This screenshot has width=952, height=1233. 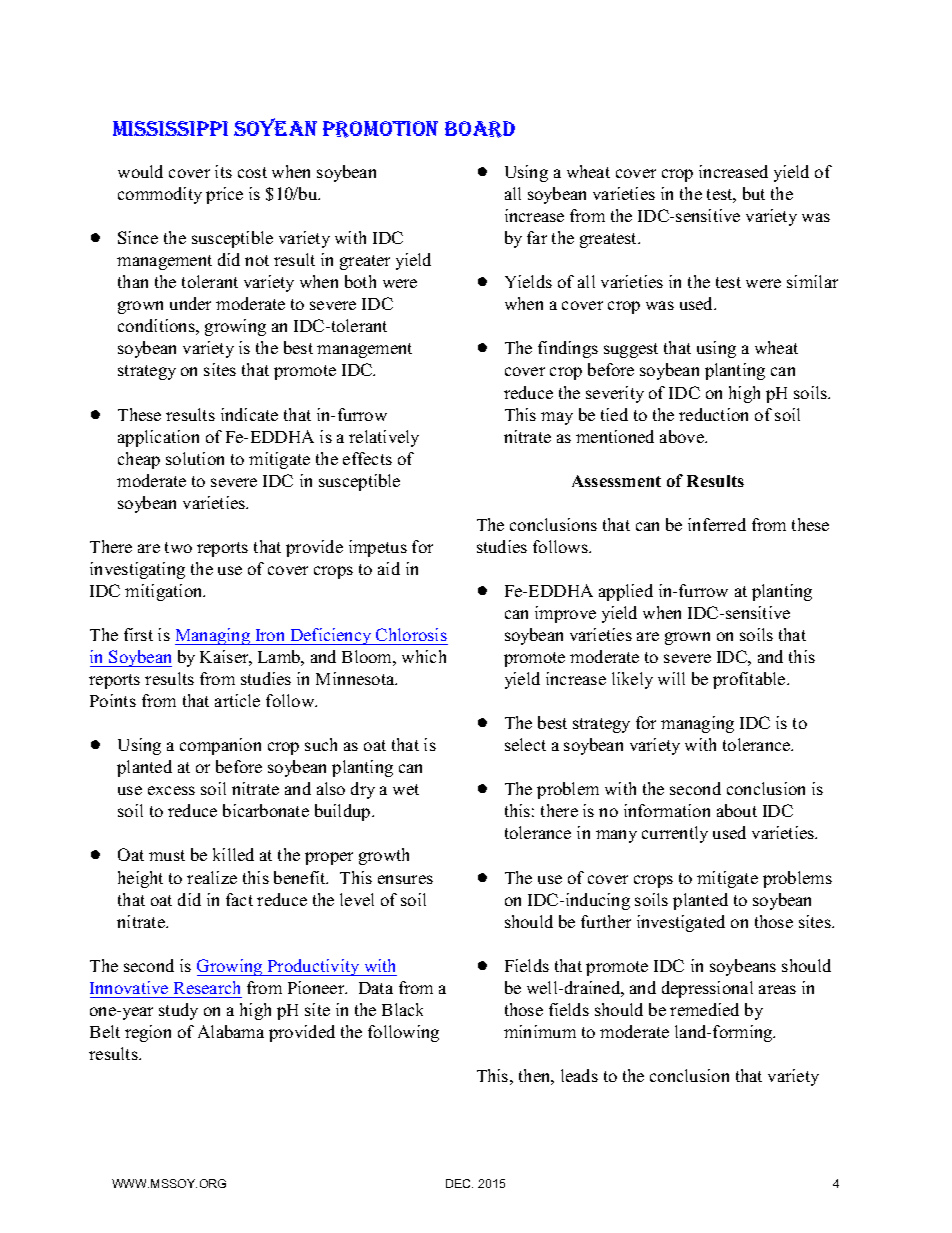 What do you see at coordinates (750, 680) in the screenshot?
I see `profitable` at bounding box center [750, 680].
